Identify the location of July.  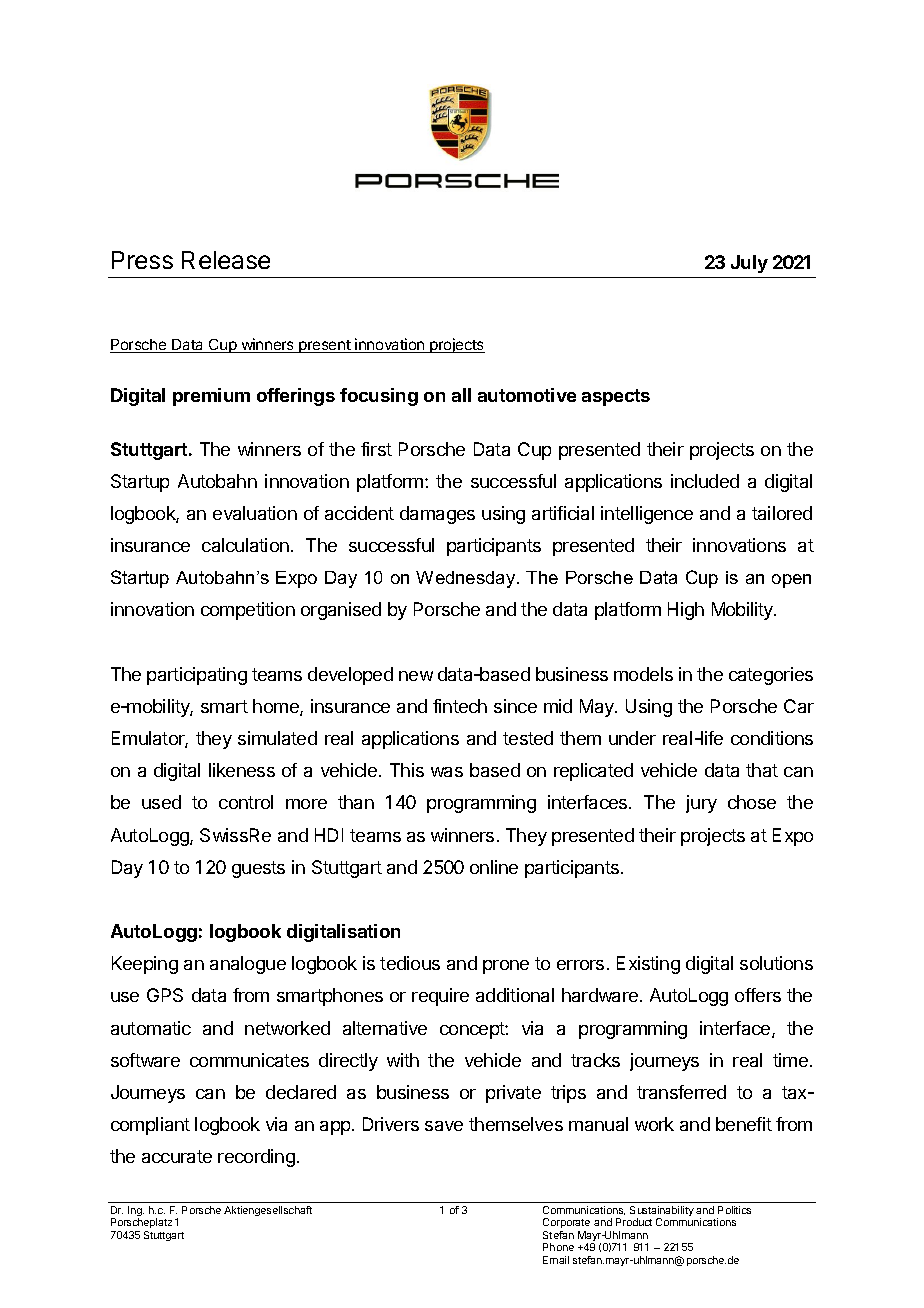
(749, 264).
